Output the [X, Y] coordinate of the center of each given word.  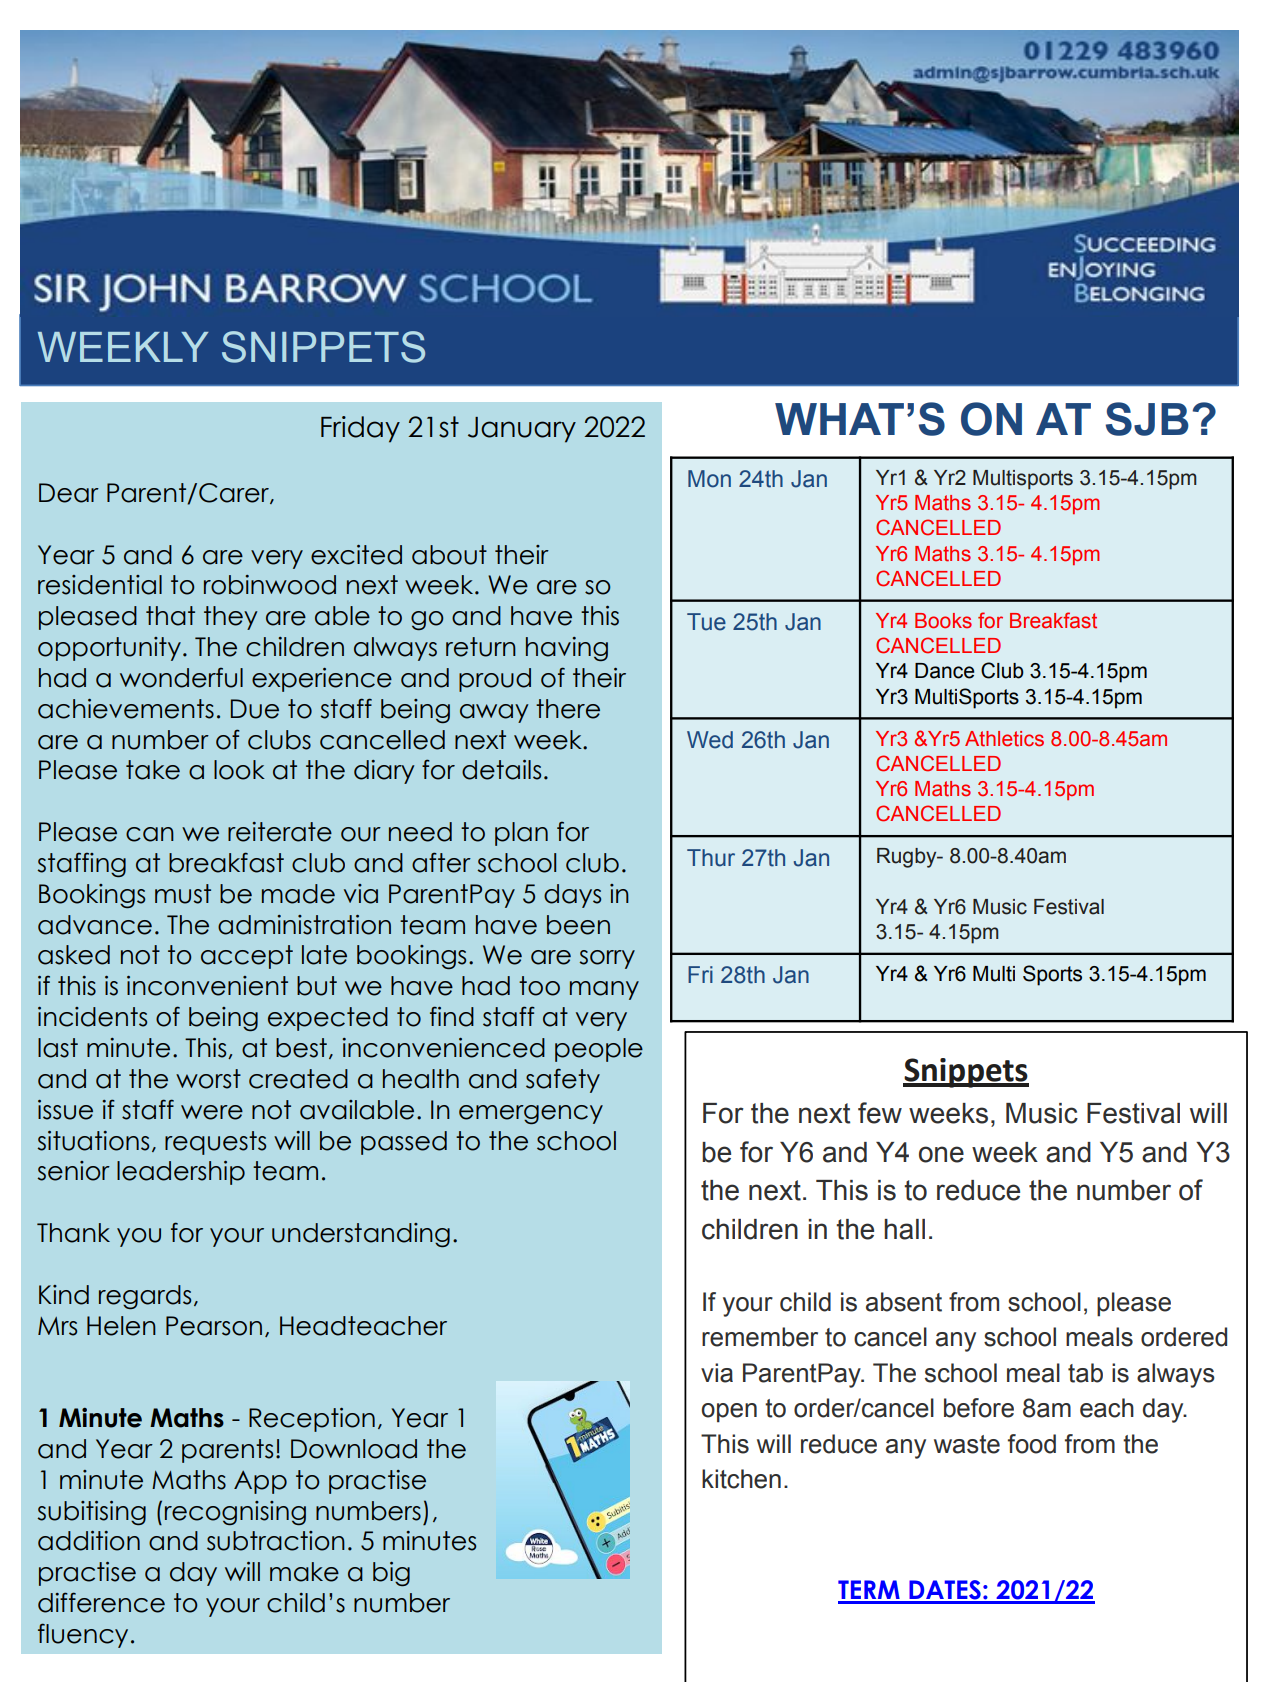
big [391, 1574]
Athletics [1004, 739]
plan [521, 834]
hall [904, 1229]
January [522, 430]
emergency [531, 1115]
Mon [709, 479]
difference [101, 1602]
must [183, 894]
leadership [181, 1173]
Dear [69, 493]
